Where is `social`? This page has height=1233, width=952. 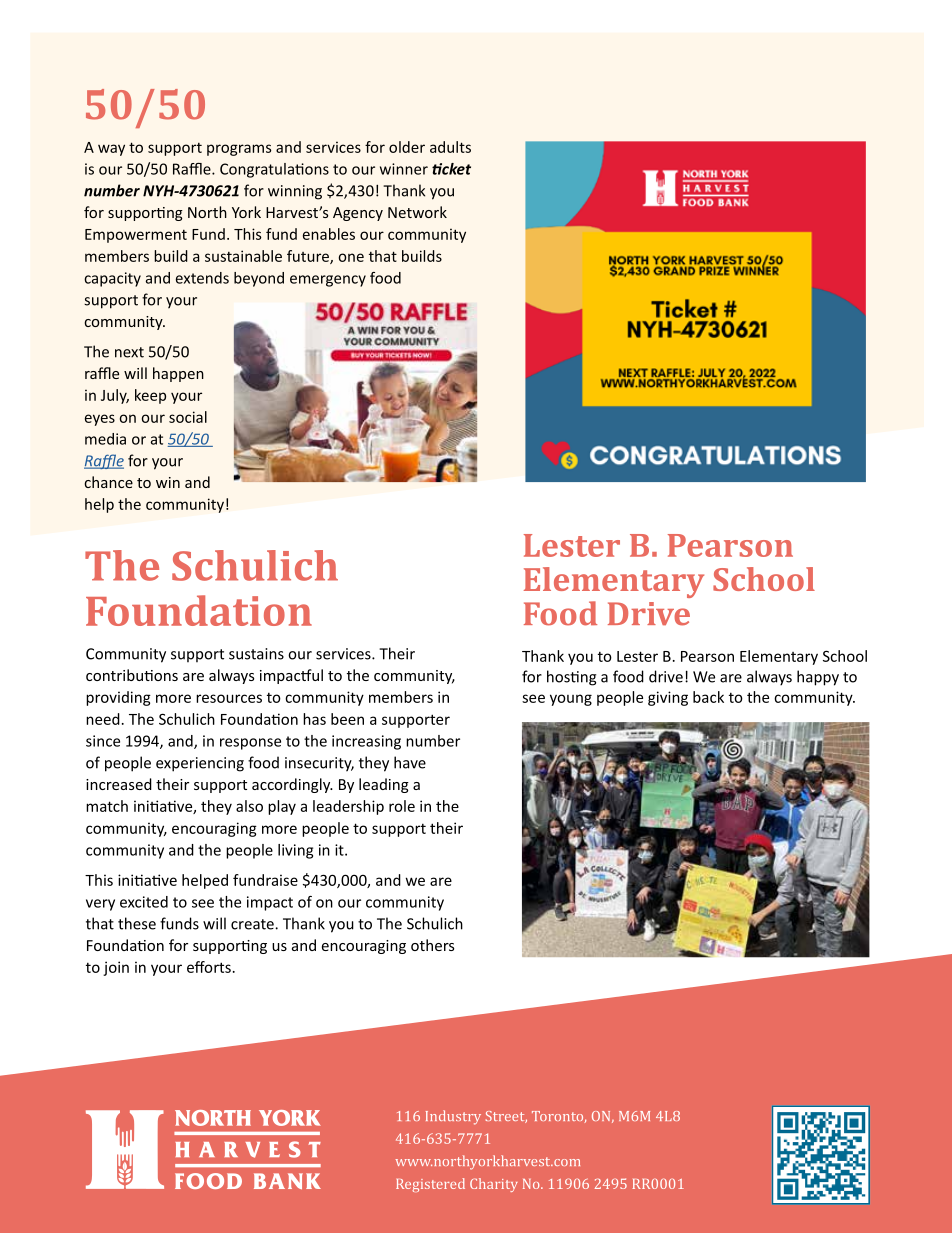 social is located at coordinates (188, 417).
